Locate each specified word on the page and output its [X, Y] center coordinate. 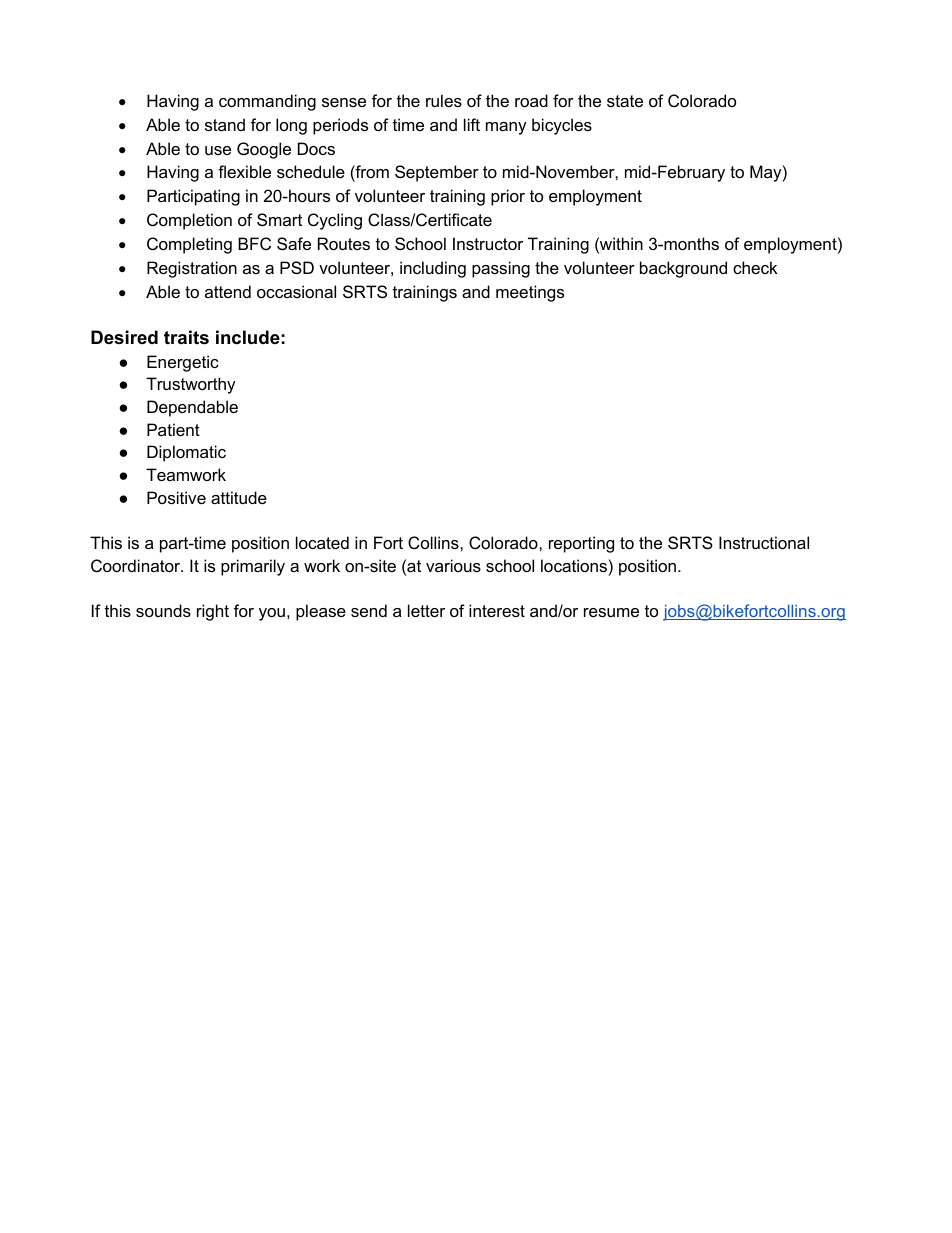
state [625, 101]
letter [426, 610]
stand [225, 124]
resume [611, 612]
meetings [530, 293]
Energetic [183, 363]
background [683, 269]
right [213, 612]
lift [472, 124]
